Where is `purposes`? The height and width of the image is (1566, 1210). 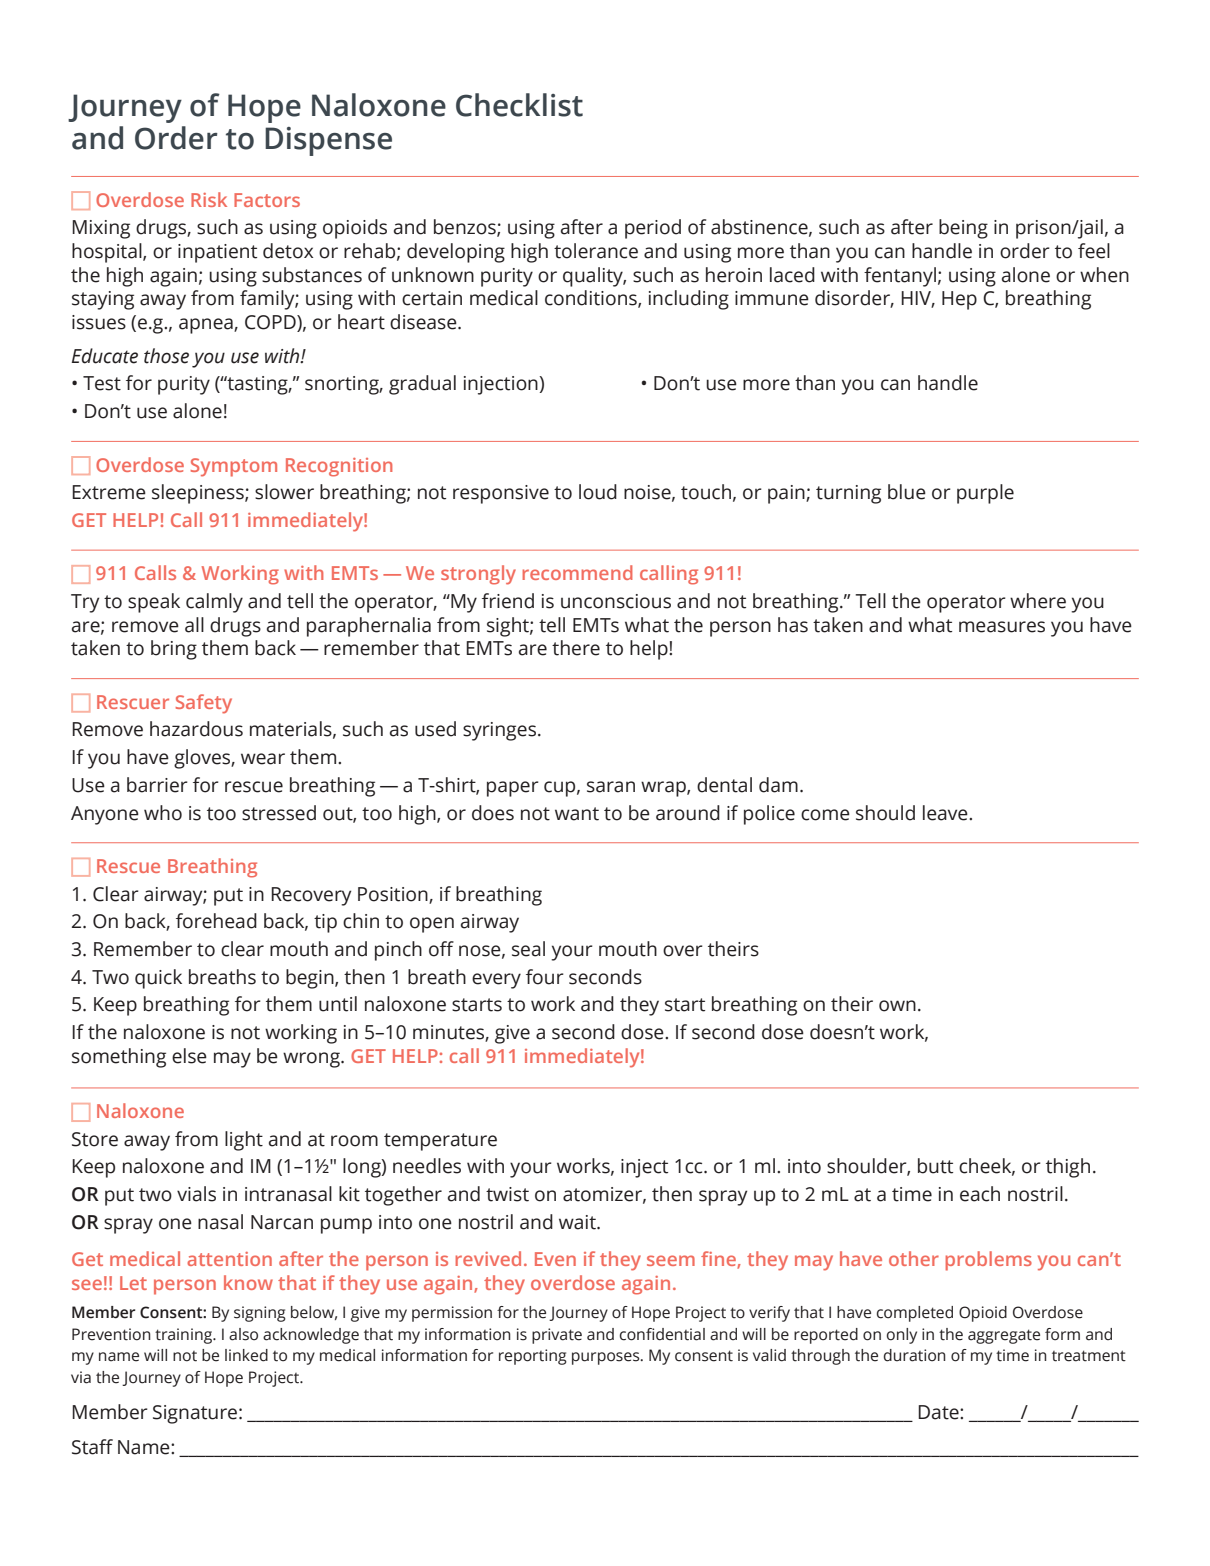 purposes is located at coordinates (607, 1358).
